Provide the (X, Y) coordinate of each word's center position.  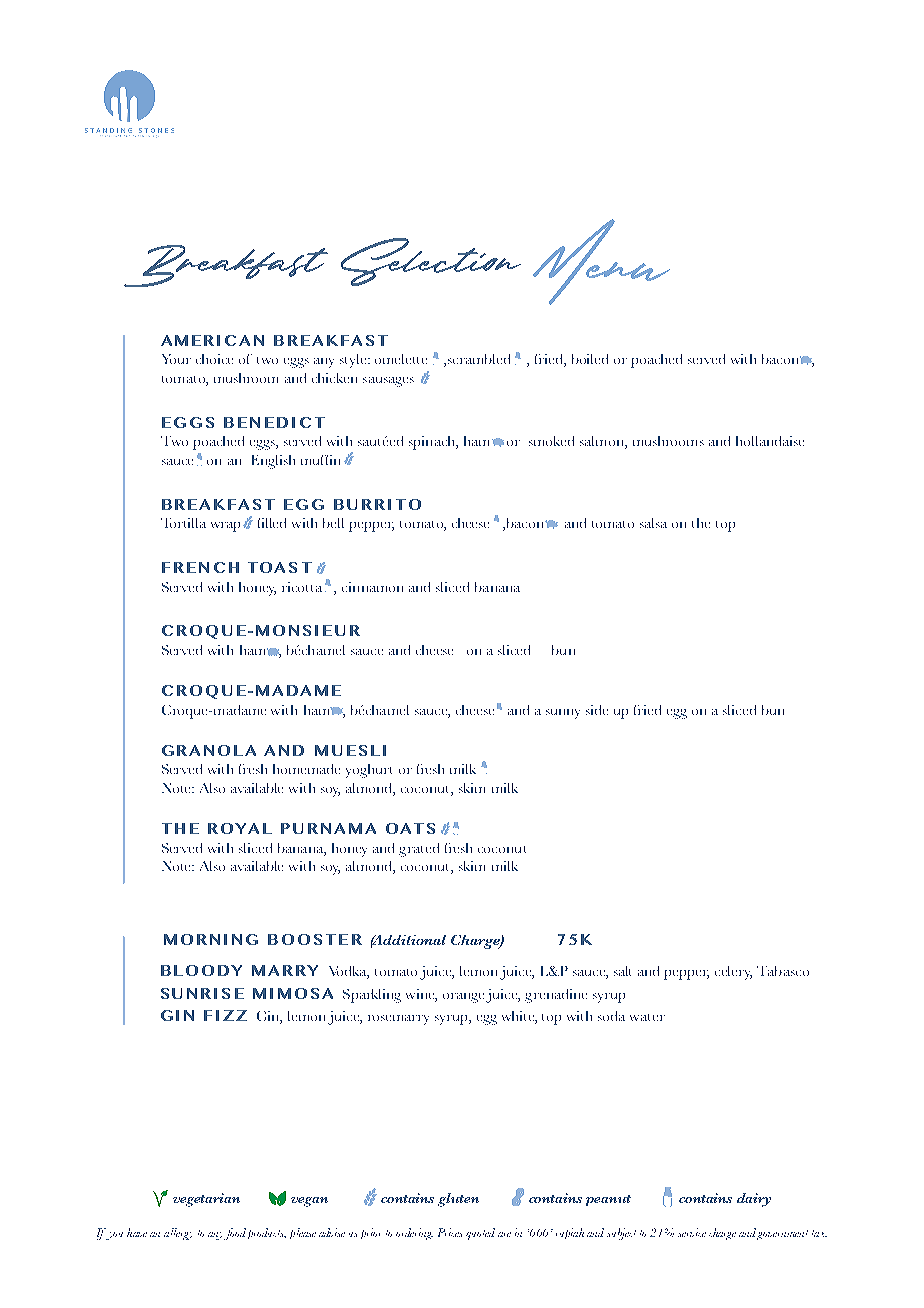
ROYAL (240, 828)
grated (419, 850)
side (597, 710)
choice (214, 359)
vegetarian (206, 1200)
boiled (590, 359)
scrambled (479, 359)
